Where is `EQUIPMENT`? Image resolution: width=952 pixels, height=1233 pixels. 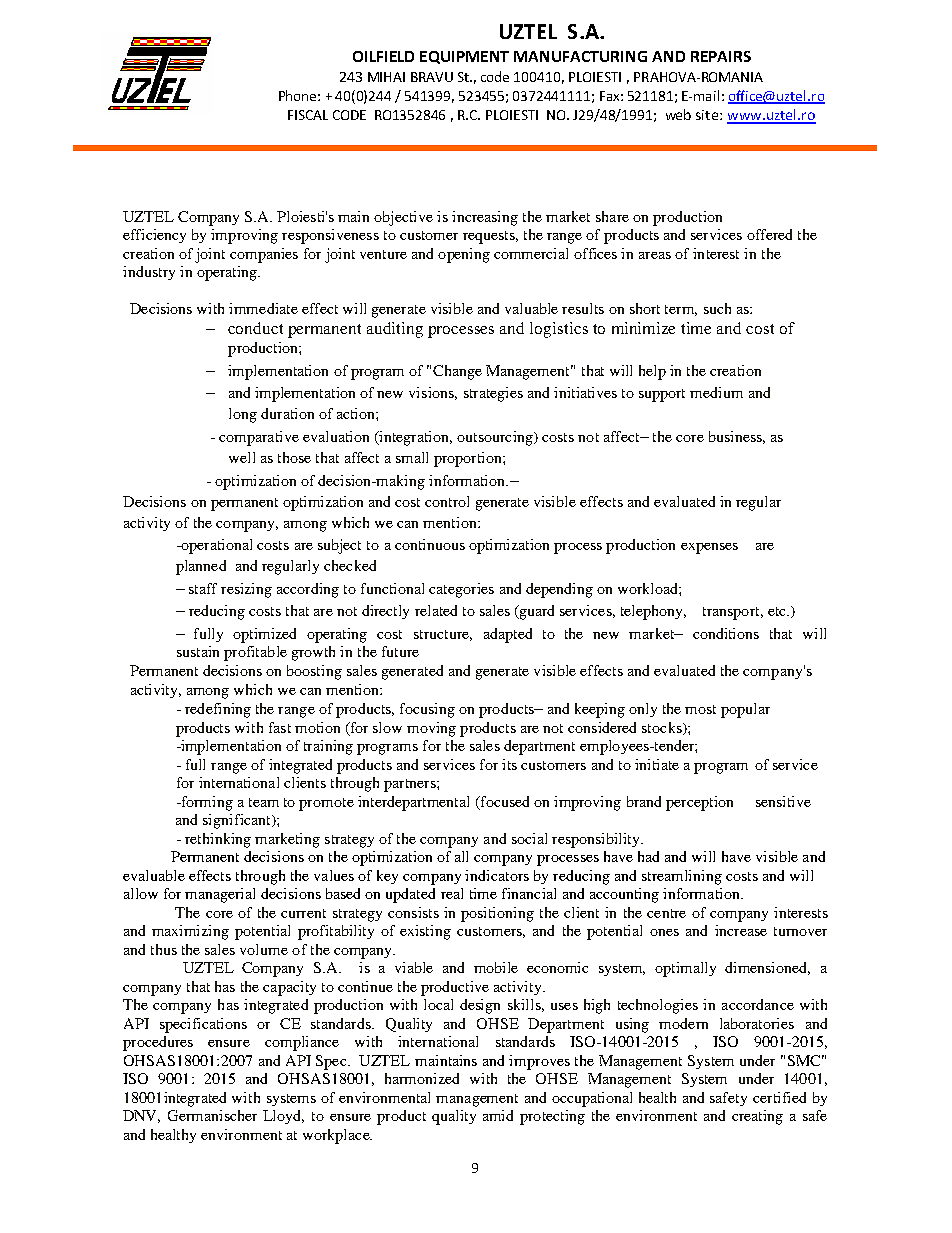
EQUIPMENT is located at coordinates (464, 57).
